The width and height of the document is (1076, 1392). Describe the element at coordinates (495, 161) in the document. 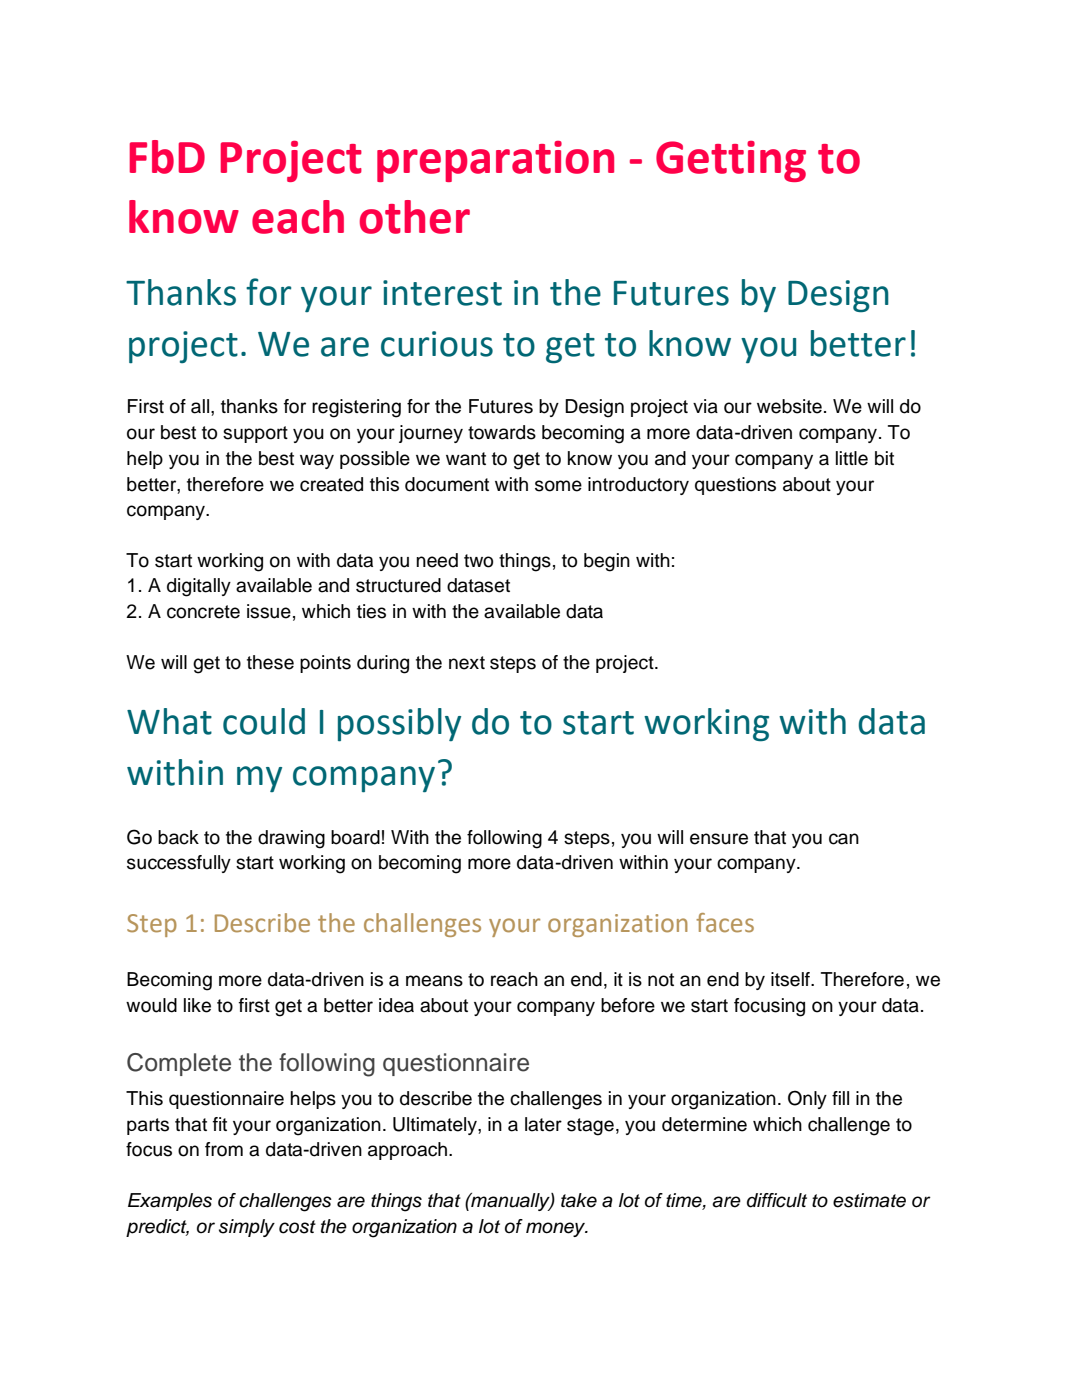

I see `preparation` at that location.
